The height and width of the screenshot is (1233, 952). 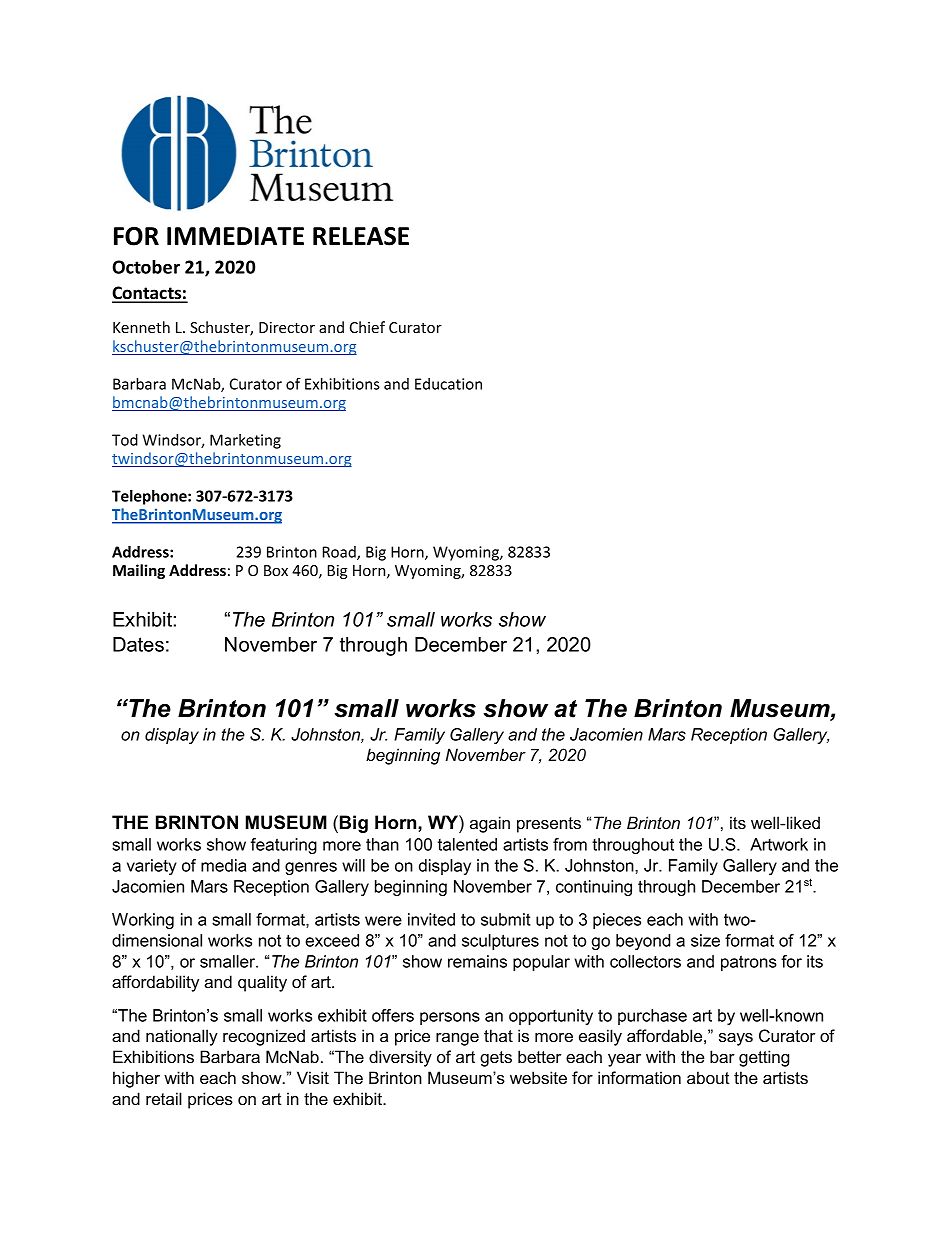 I want to click on retail, so click(x=164, y=1098).
